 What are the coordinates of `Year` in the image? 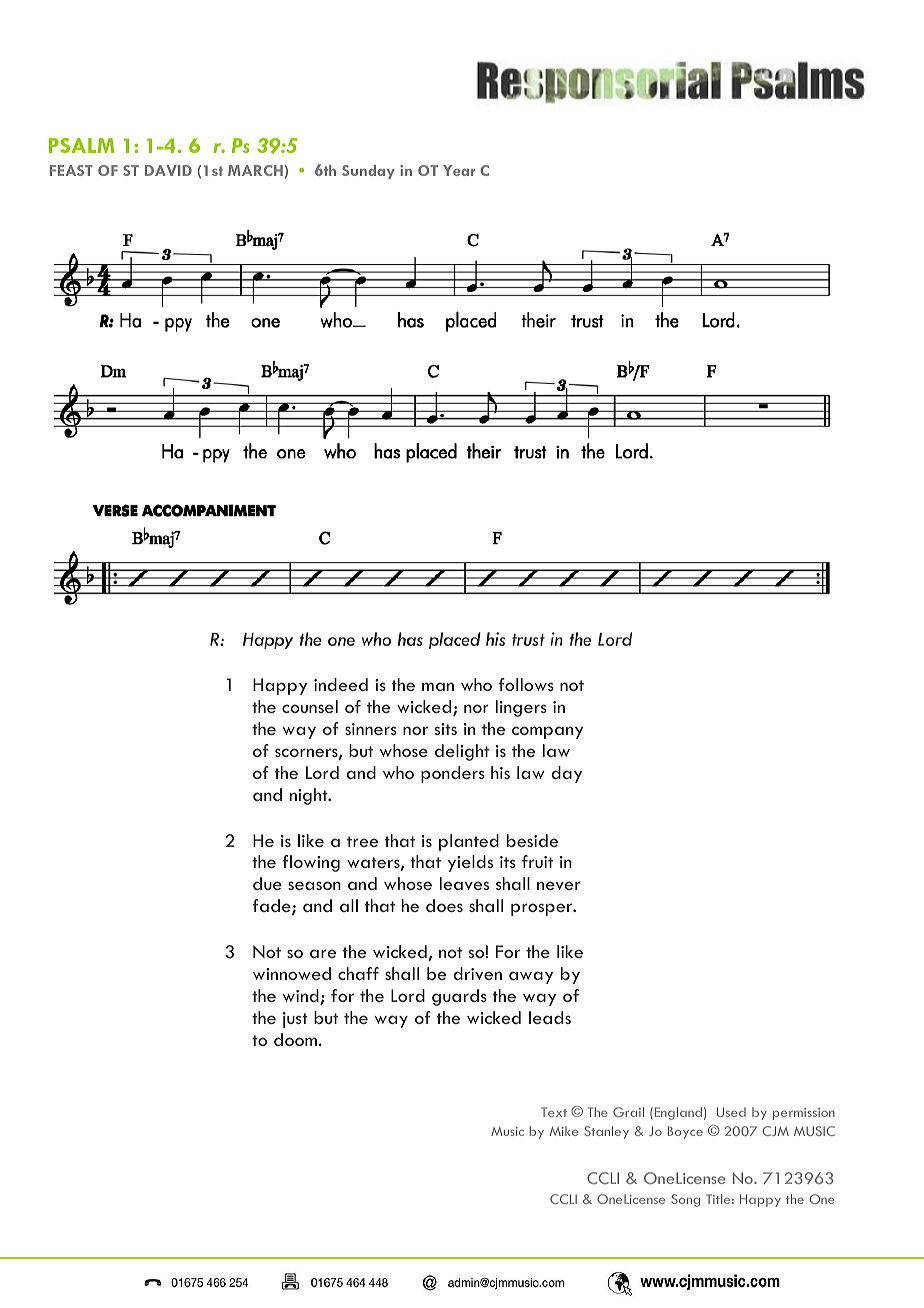 It's located at (459, 170).
